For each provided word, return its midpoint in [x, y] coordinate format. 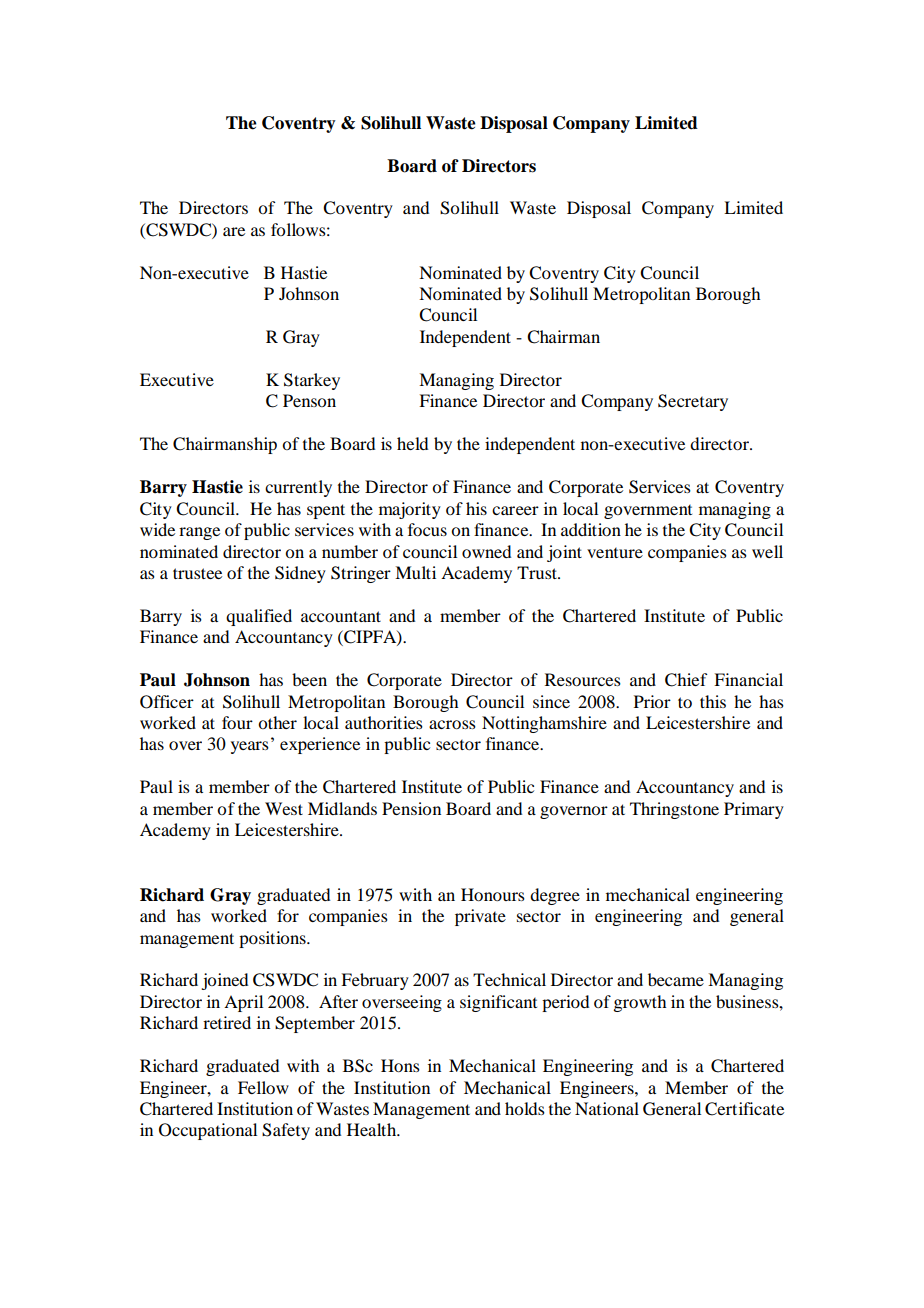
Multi [415, 572]
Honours [493, 894]
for [288, 915]
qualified [259, 617]
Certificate [744, 1109]
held [412, 443]
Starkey [312, 381]
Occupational [208, 1131]
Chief [686, 680]
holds [525, 1108]
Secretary [693, 402]
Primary [754, 810]
